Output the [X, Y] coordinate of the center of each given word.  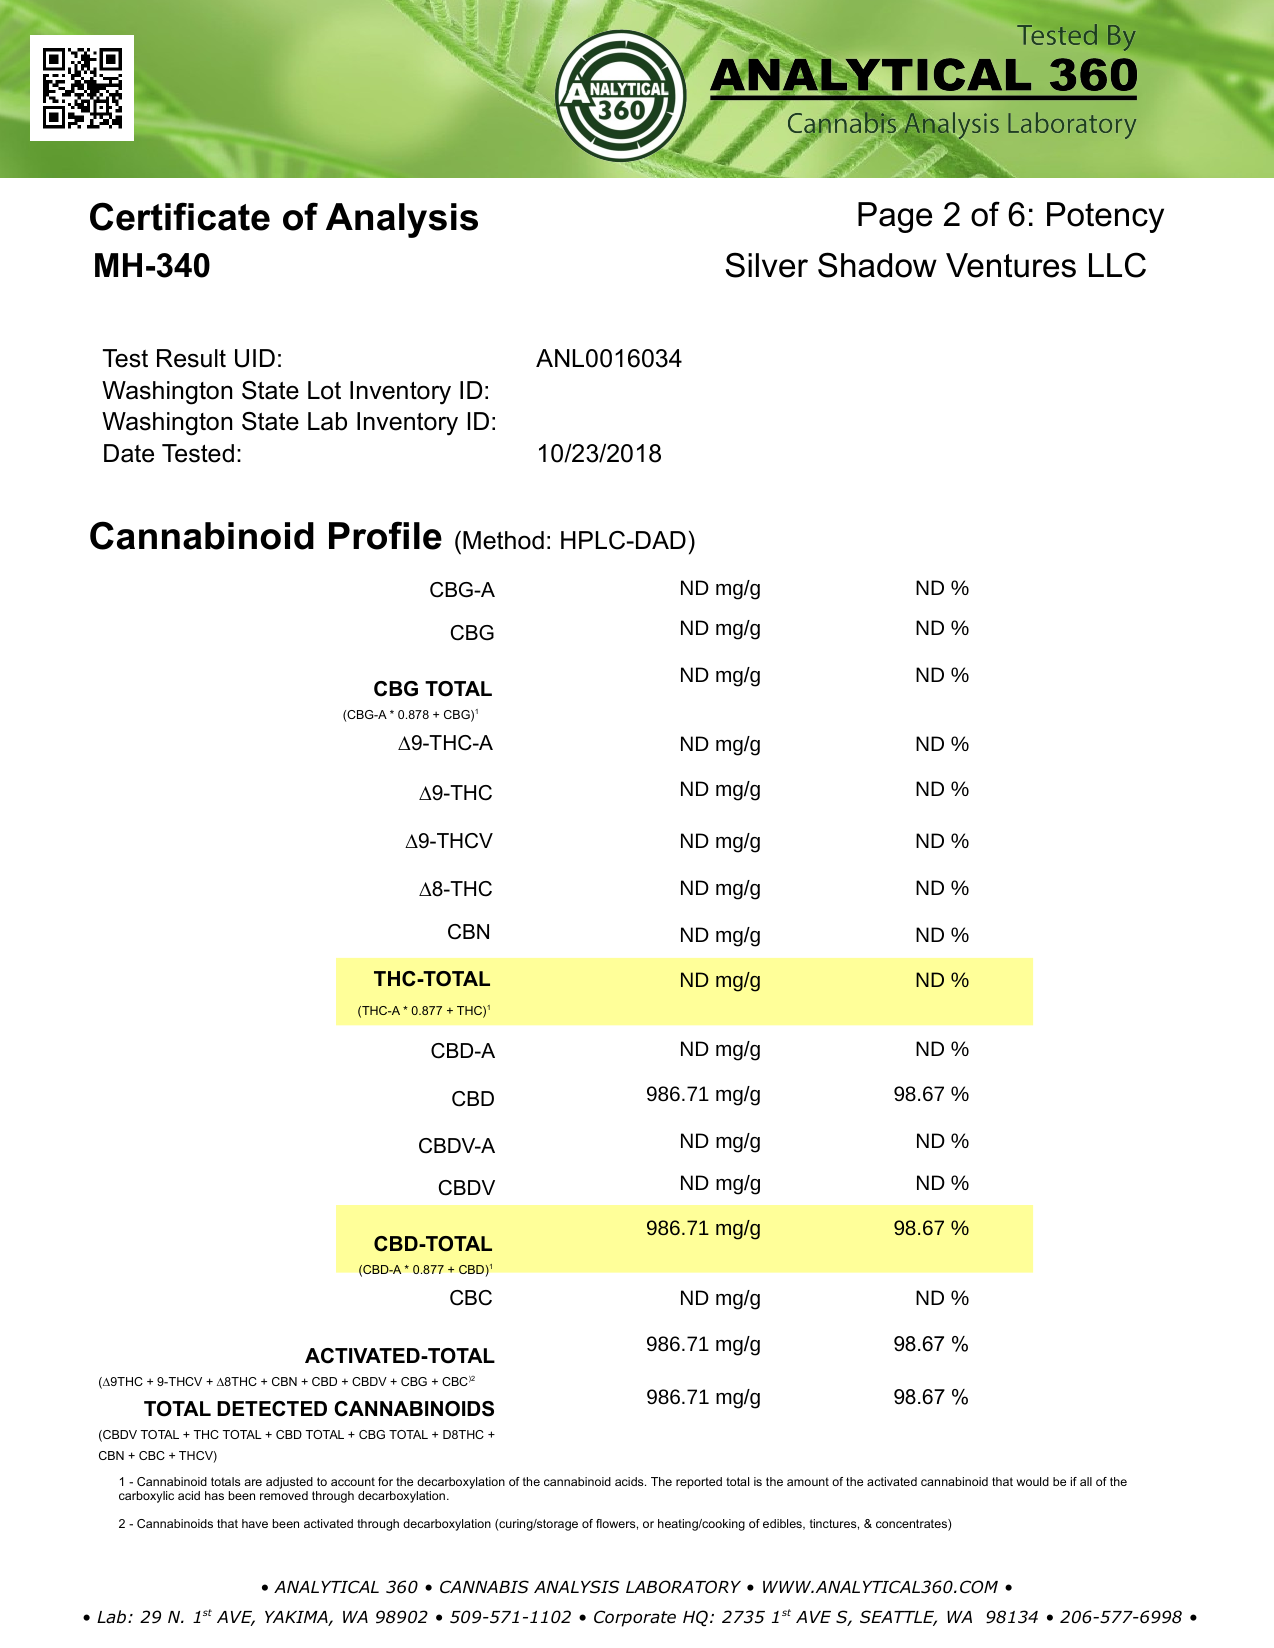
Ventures [1011, 265]
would [1033, 1481]
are [253, 1482]
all [1086, 1481]
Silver [767, 265]
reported [699, 1483]
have [255, 1523]
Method [503, 540]
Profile [385, 535]
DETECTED [272, 1409]
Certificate [180, 216]
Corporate [635, 1618]
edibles [783, 1524]
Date [129, 453]
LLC [1117, 265]
